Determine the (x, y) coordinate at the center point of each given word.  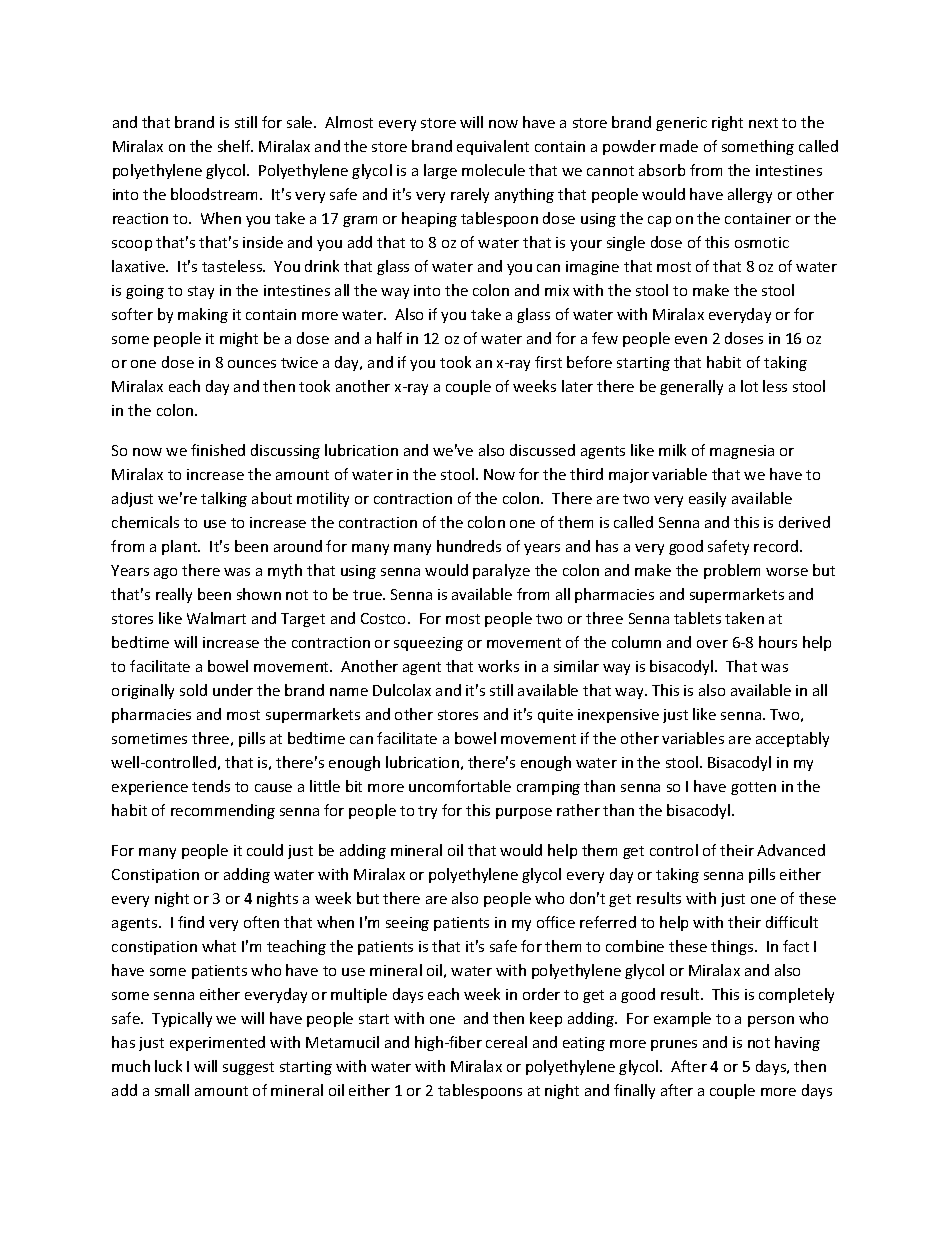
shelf (235, 146)
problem (732, 571)
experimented (217, 1043)
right (727, 123)
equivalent (493, 147)
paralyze (501, 571)
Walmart (216, 618)
